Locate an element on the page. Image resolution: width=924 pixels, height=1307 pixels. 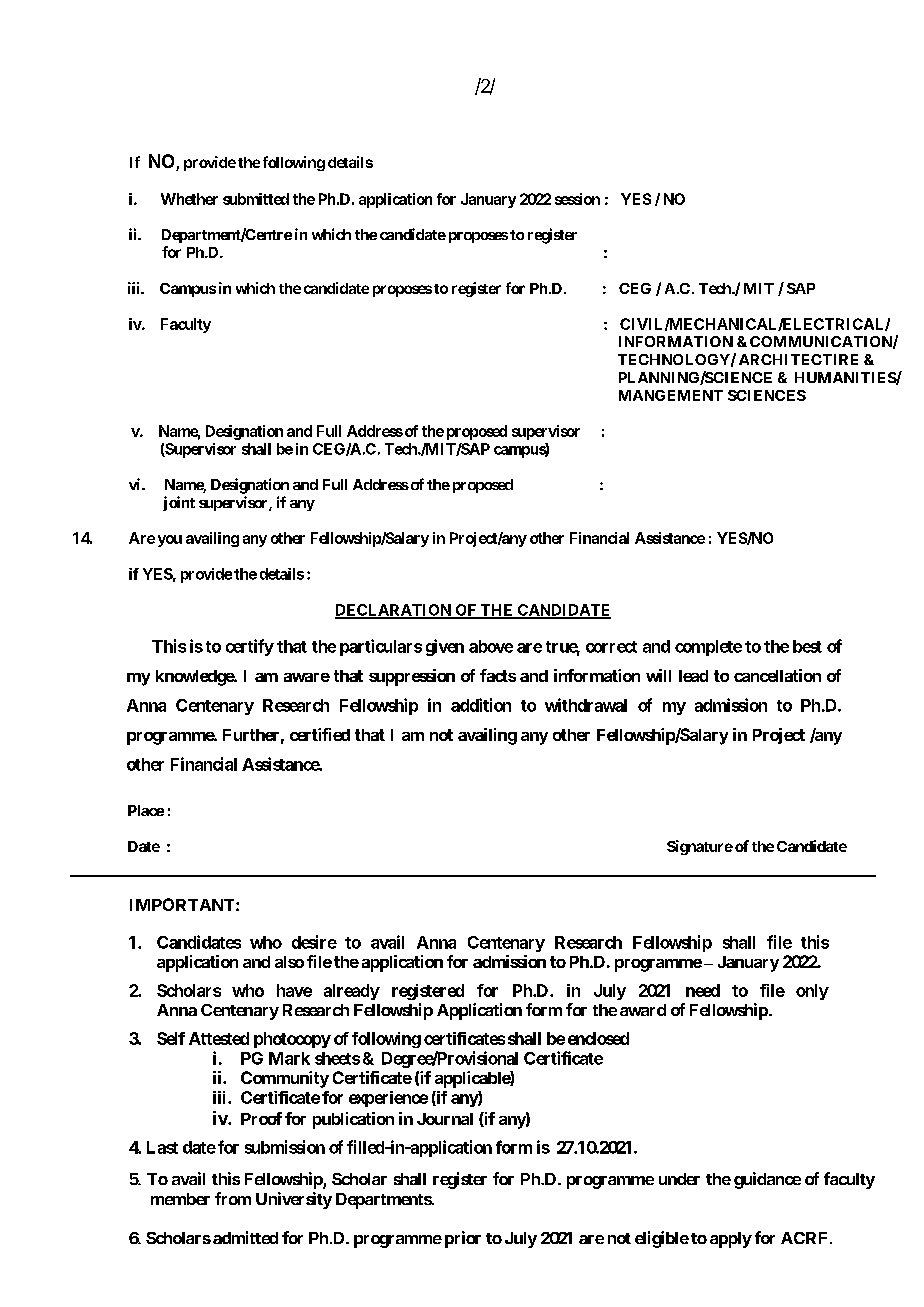
session is located at coordinates (577, 199).
